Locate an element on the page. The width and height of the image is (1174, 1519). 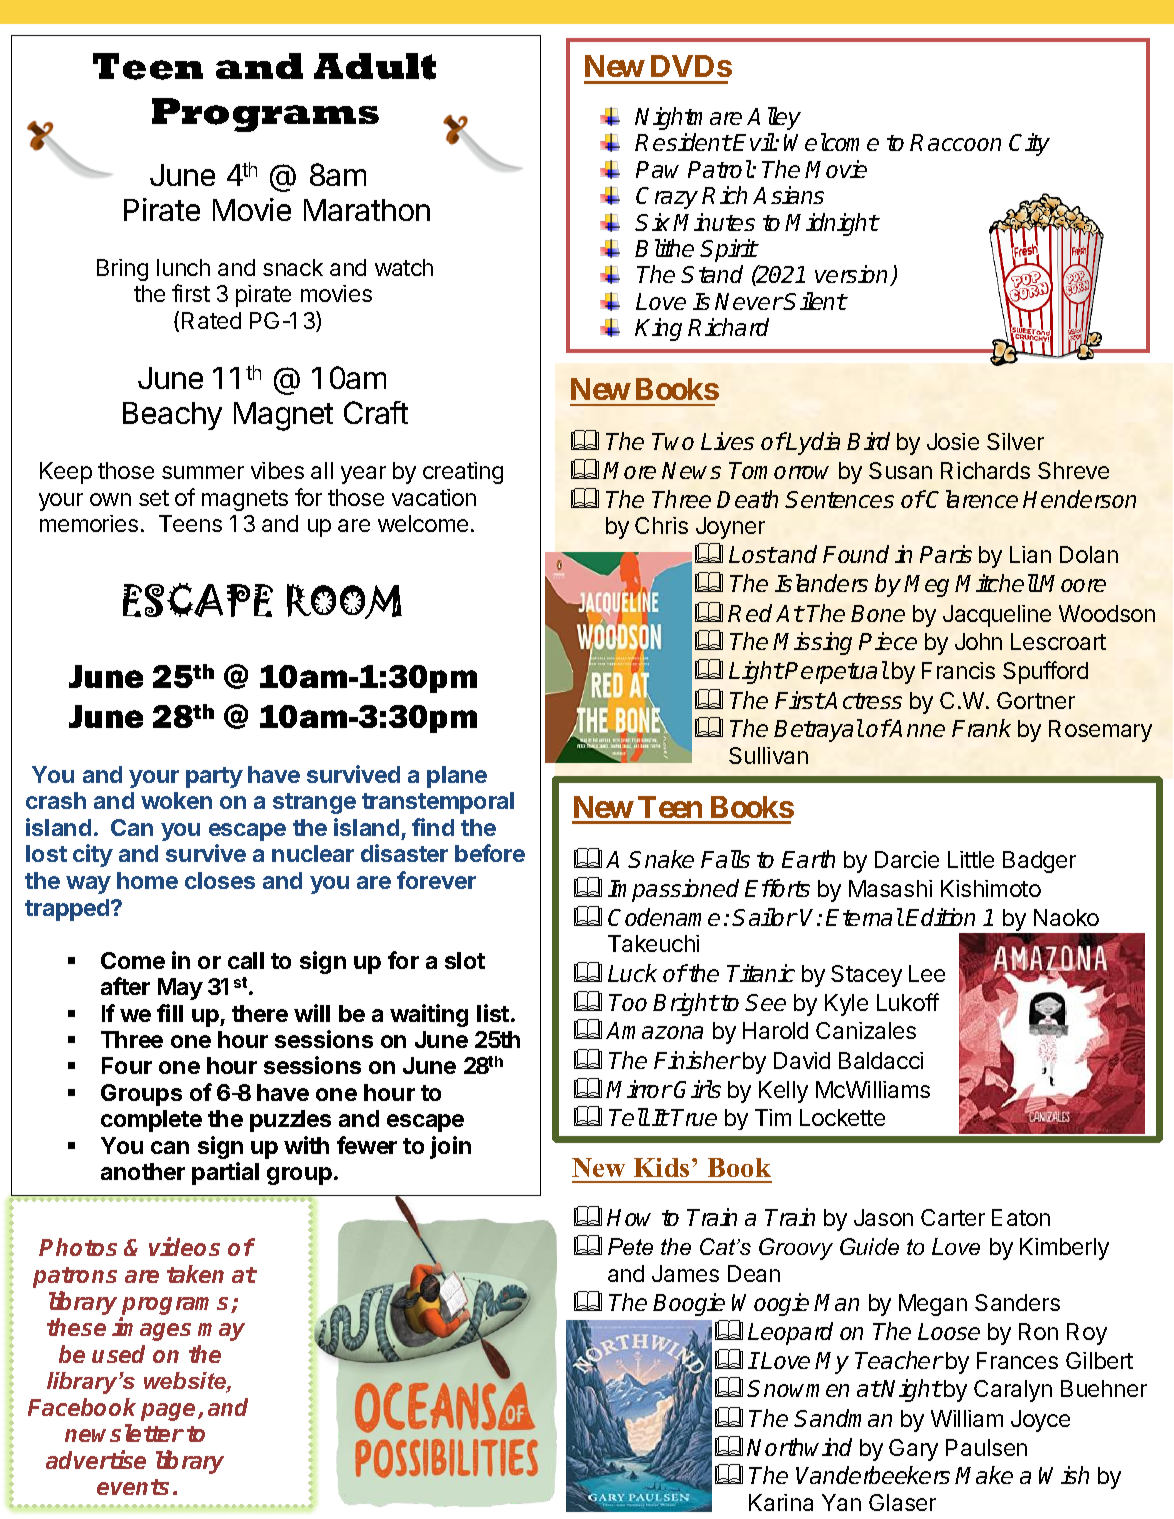
Two is located at coordinates (673, 441).
